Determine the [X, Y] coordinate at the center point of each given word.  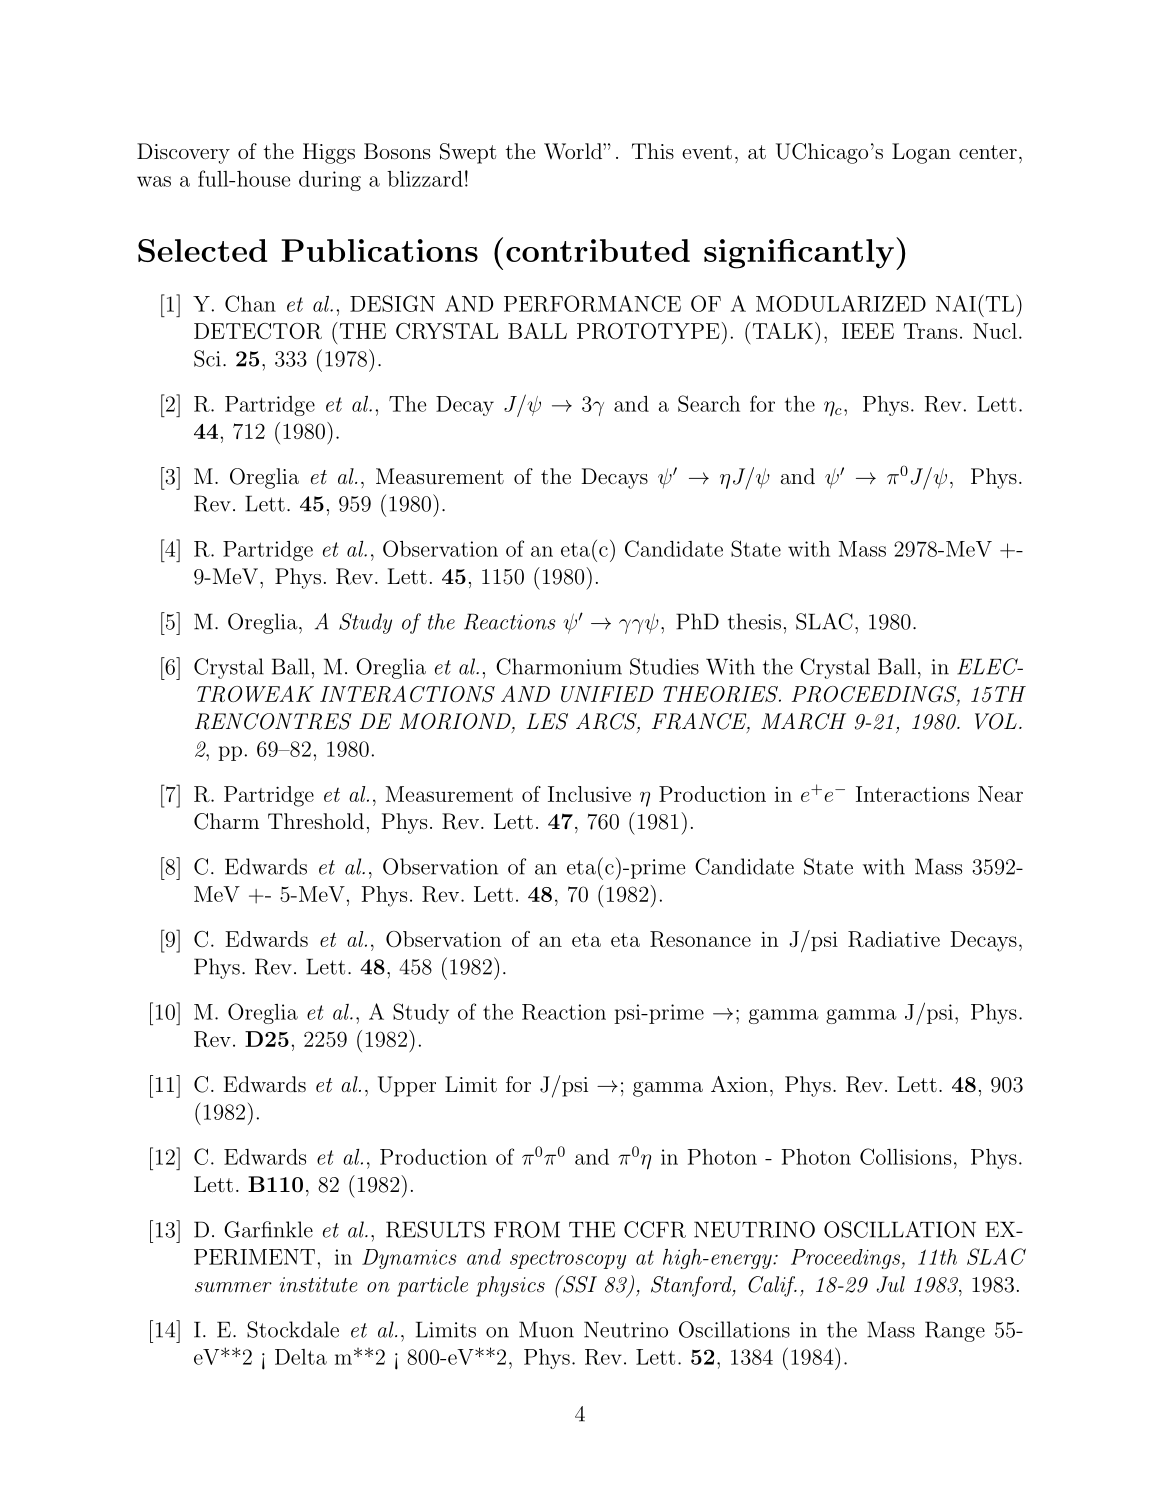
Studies [664, 666]
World [574, 151]
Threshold [316, 821]
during [330, 181]
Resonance [700, 939]
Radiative [894, 939]
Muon [546, 1329]
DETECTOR [258, 331]
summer [233, 1287]
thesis [754, 621]
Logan [921, 153]
